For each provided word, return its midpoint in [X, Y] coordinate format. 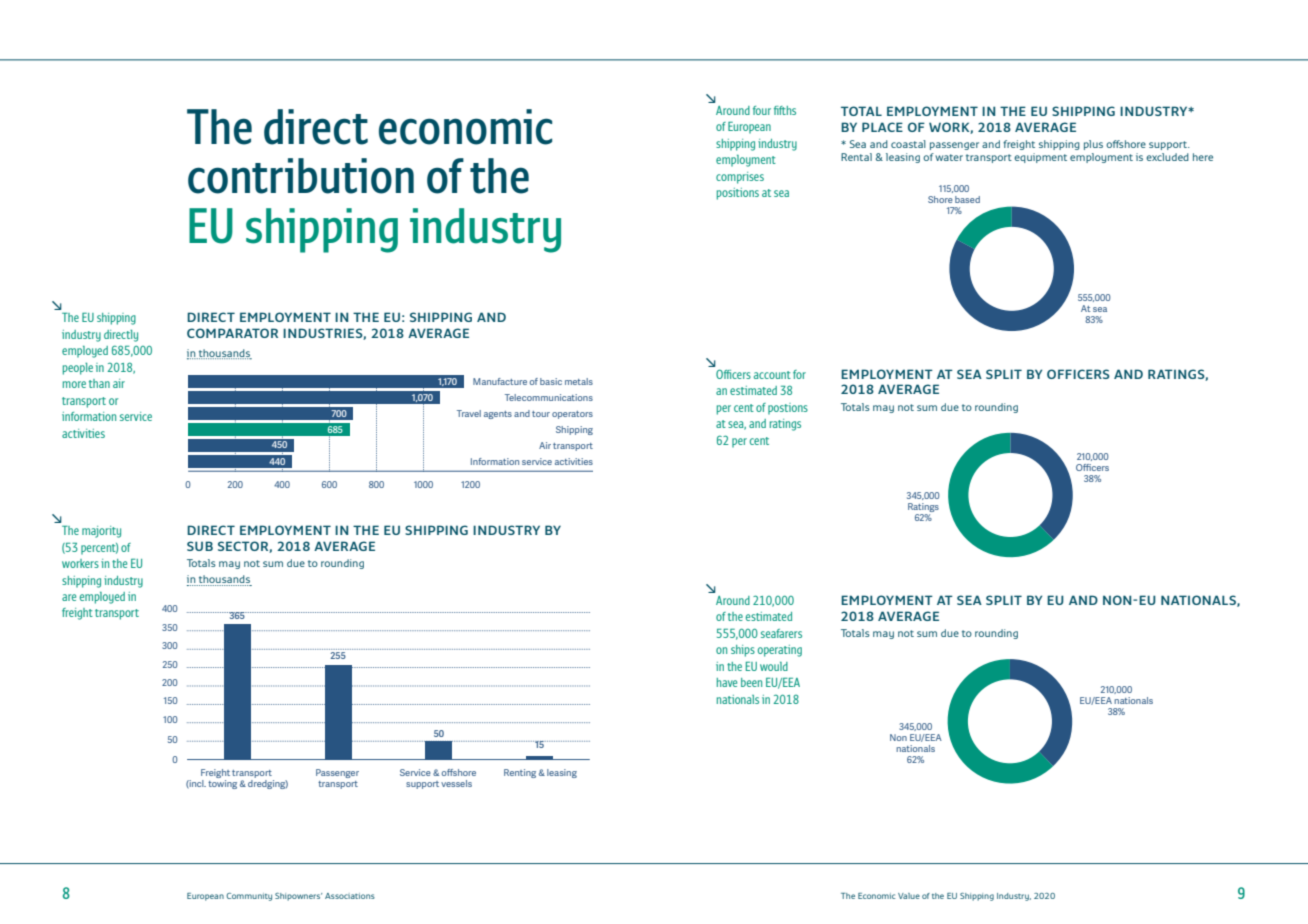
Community [249, 897]
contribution [301, 176]
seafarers [781, 633]
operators [572, 415]
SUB [200, 546]
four [762, 110]
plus [1093, 145]
